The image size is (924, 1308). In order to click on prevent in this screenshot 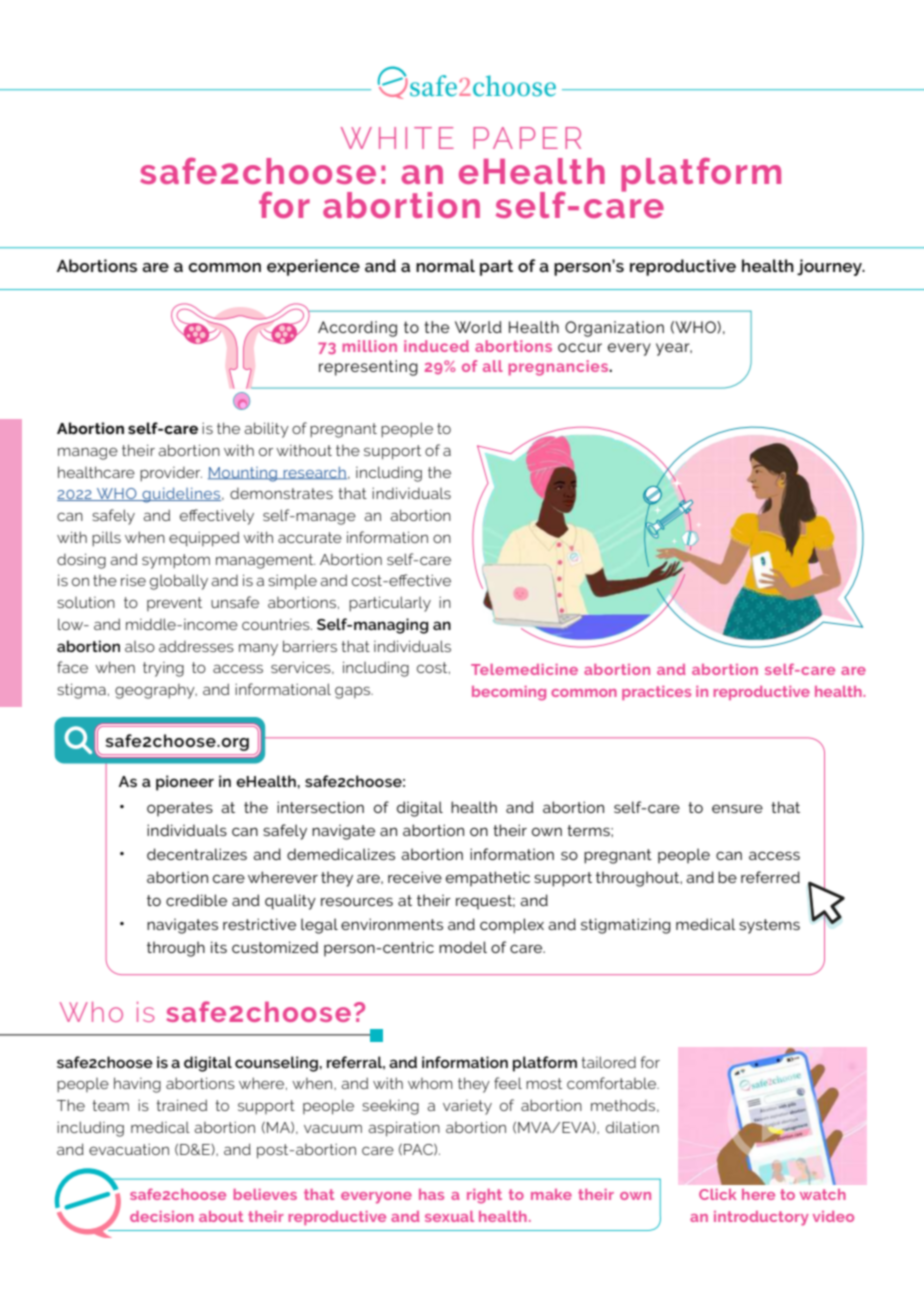, I will do `click(174, 604)`.
